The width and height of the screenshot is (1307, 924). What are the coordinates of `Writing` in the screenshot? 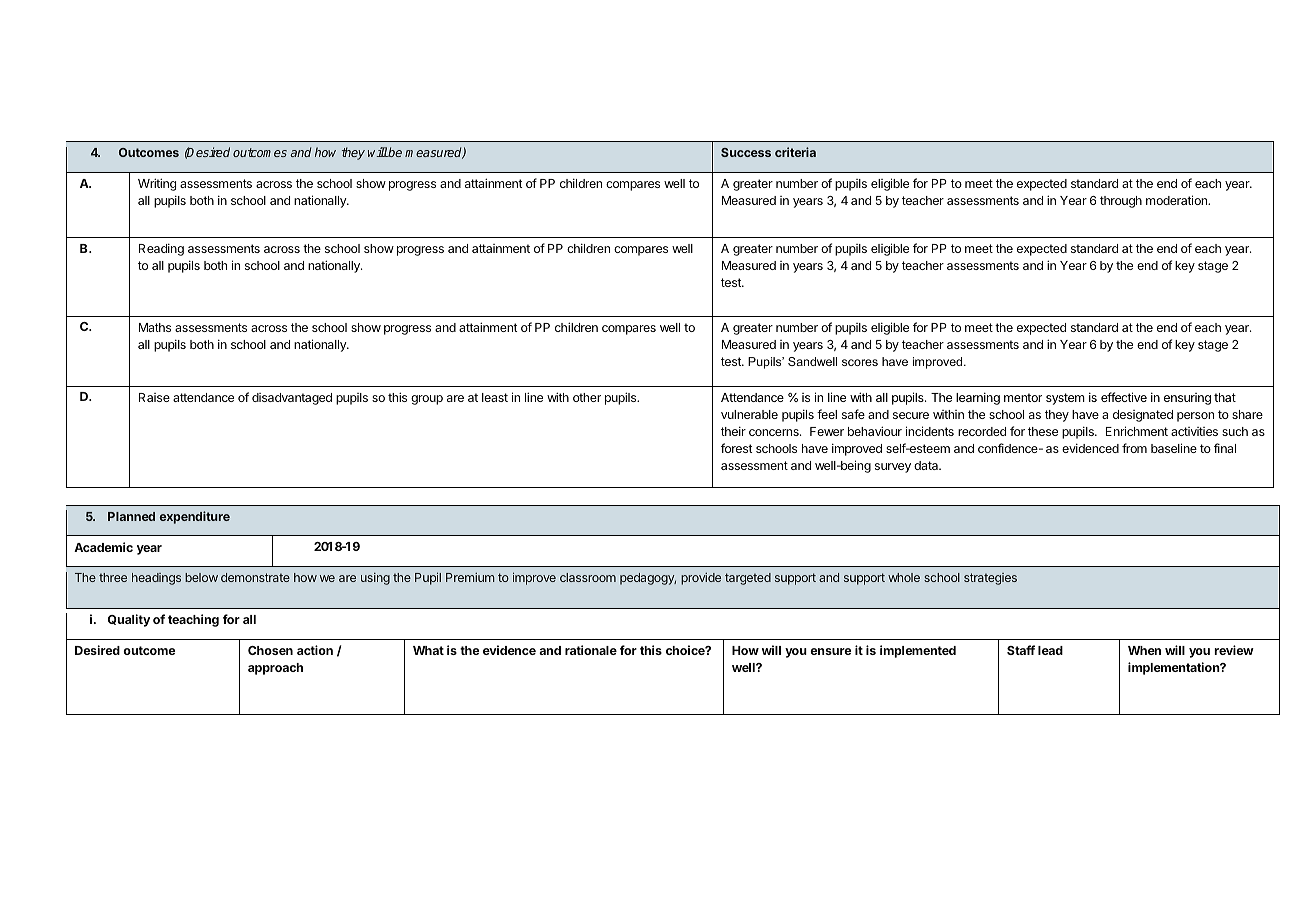 It's located at (157, 184).
